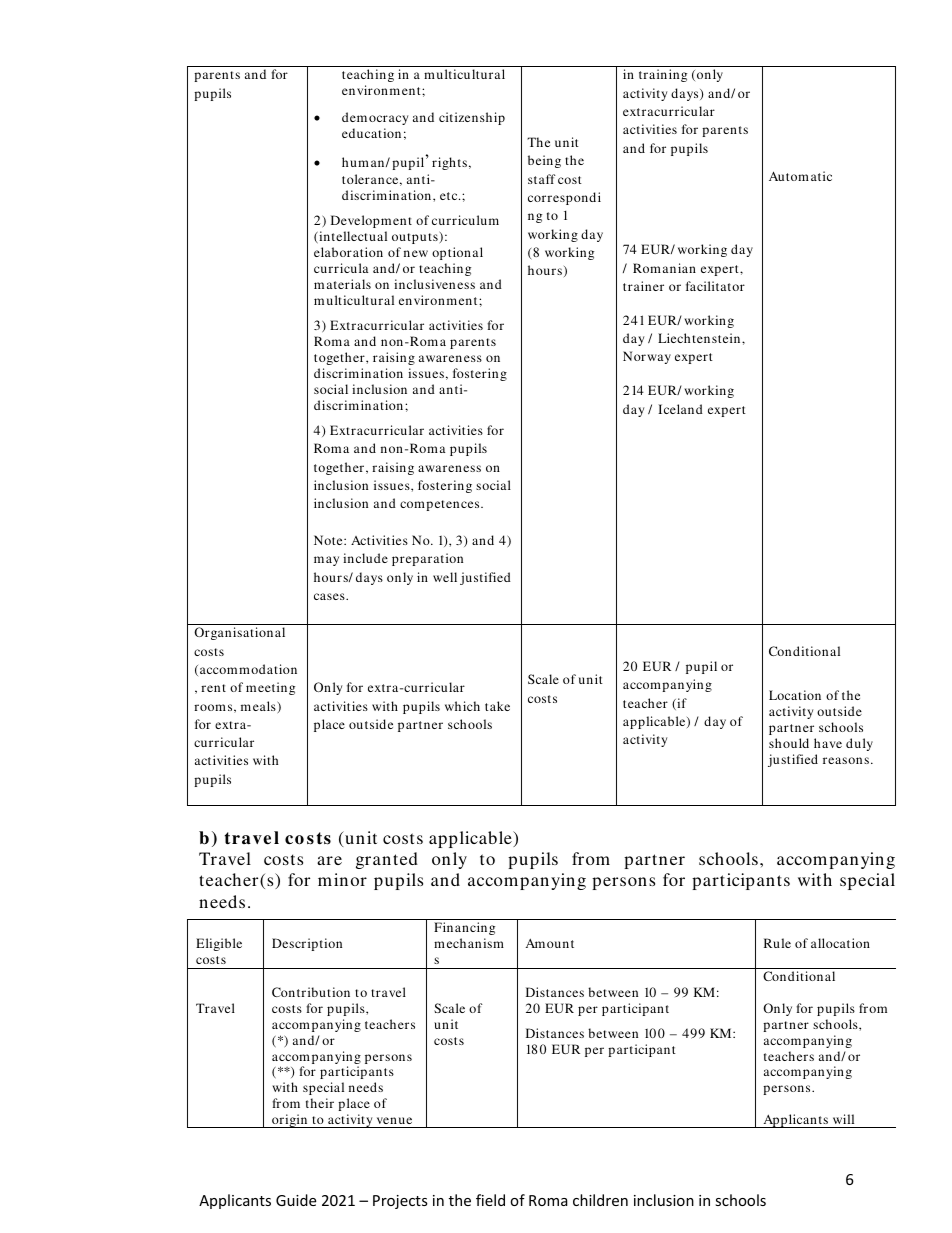 The height and width of the screenshot is (1233, 952). I want to click on training, so click(663, 75).
